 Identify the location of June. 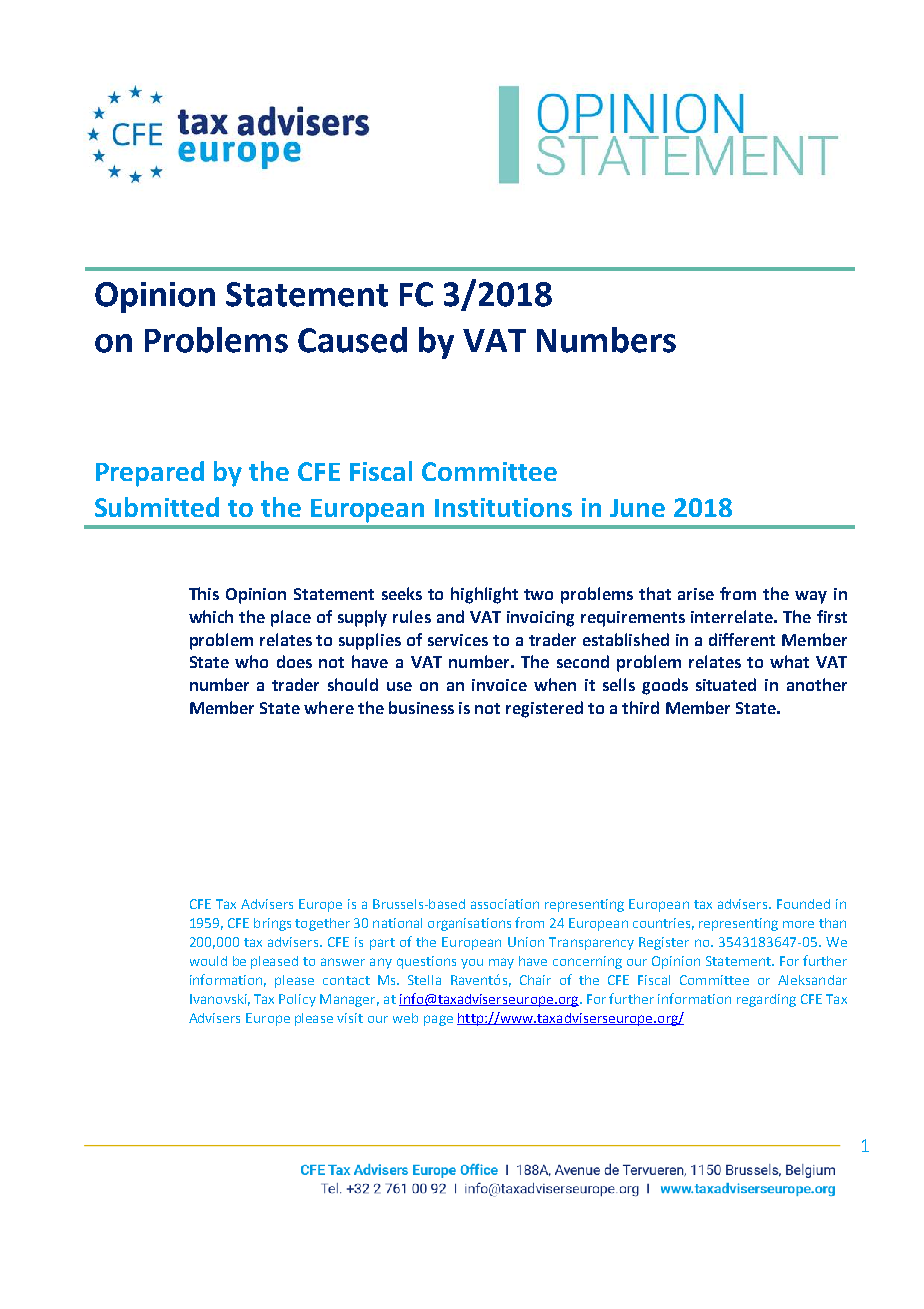
(637, 508).
